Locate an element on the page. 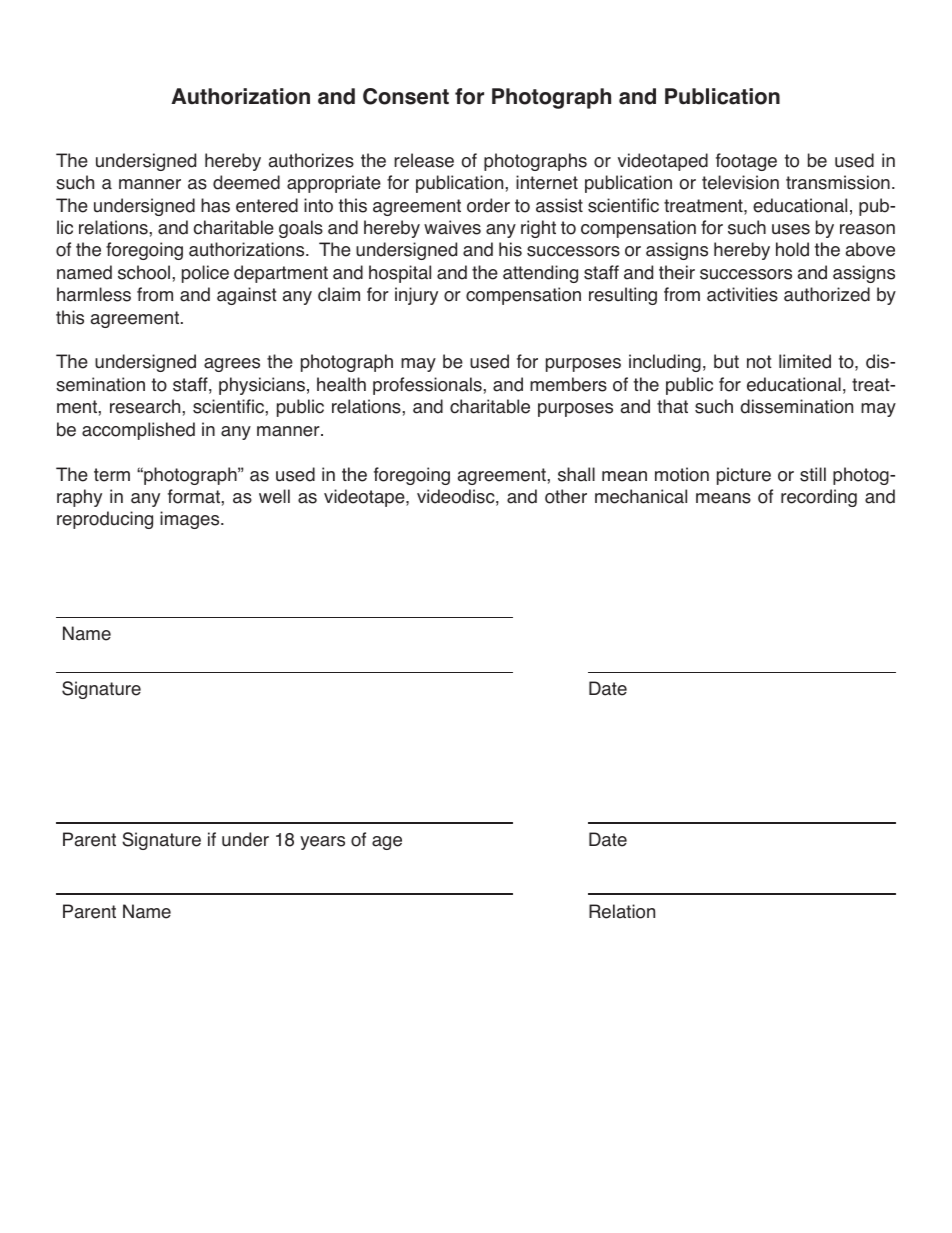  images is located at coordinates (191, 520).
